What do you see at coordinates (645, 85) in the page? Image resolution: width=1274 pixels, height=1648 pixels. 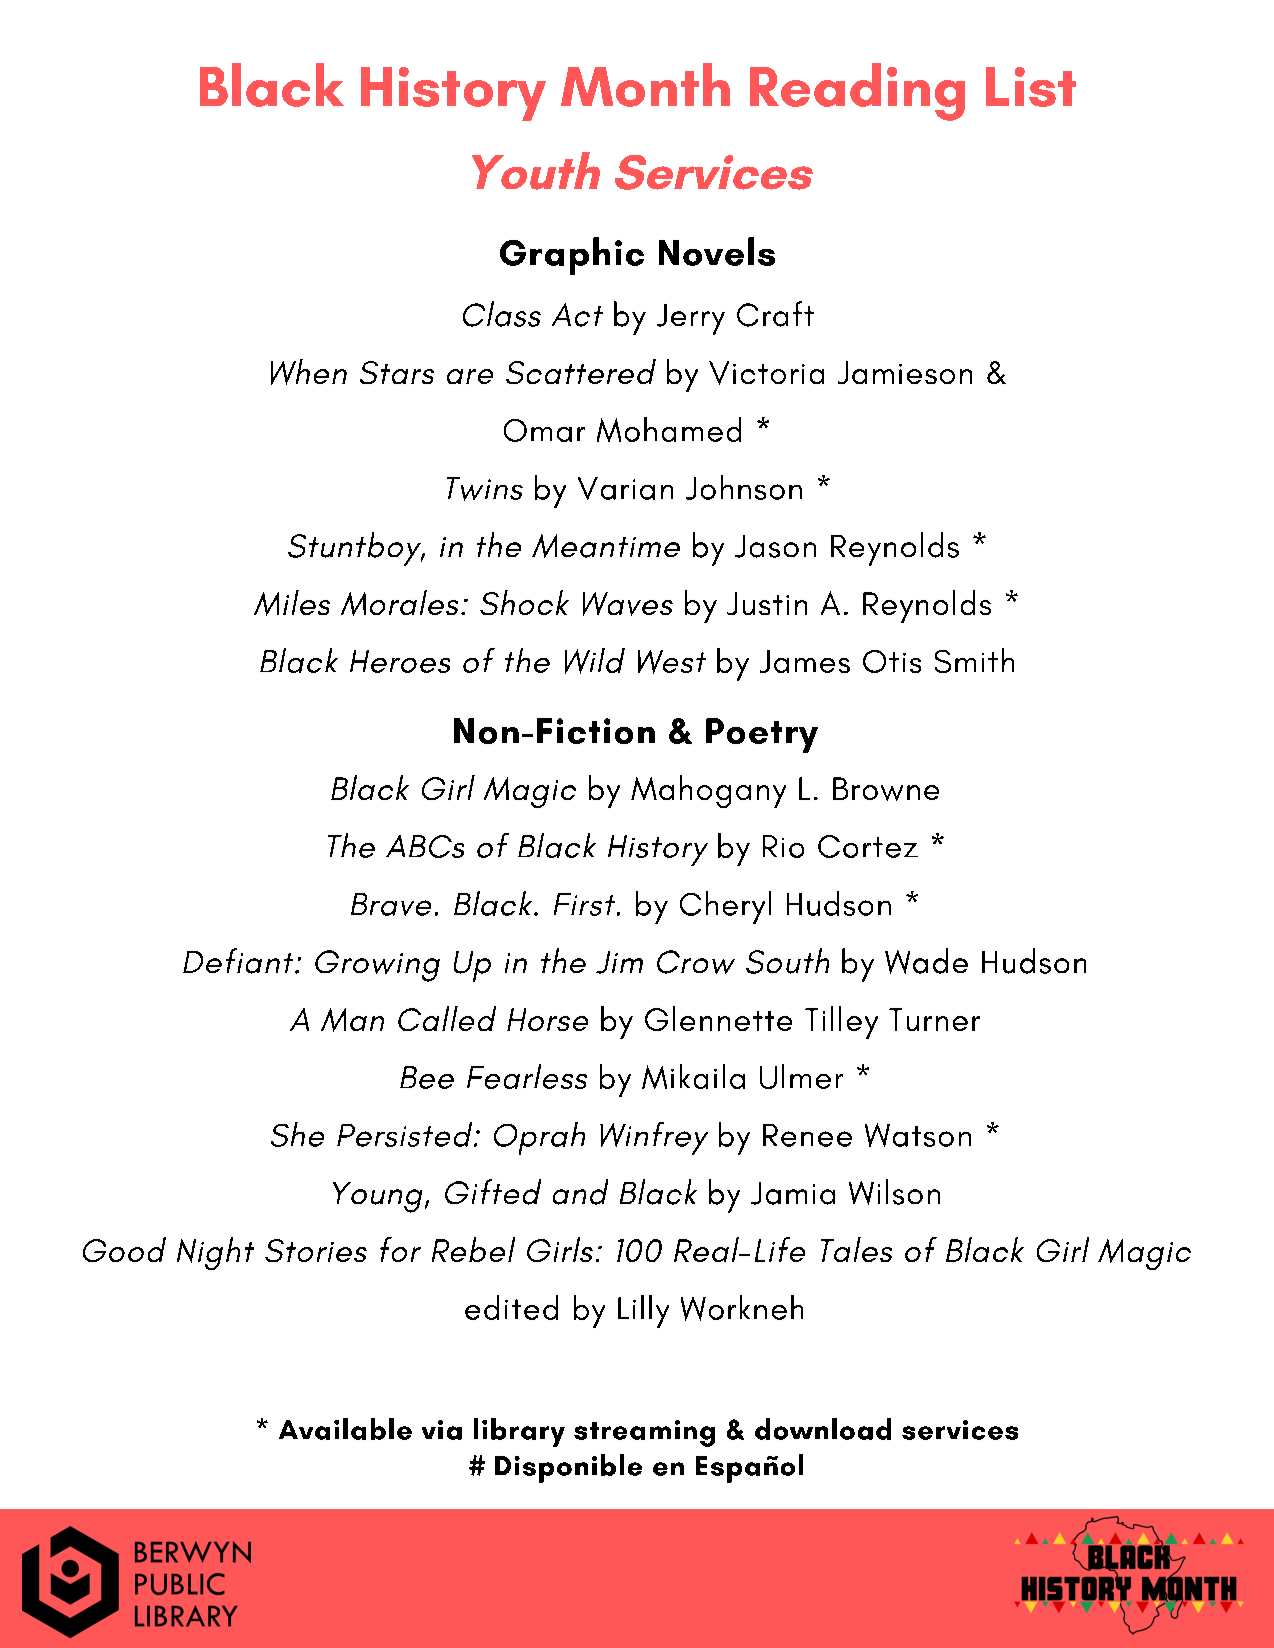 I see `Month` at bounding box center [645, 85].
